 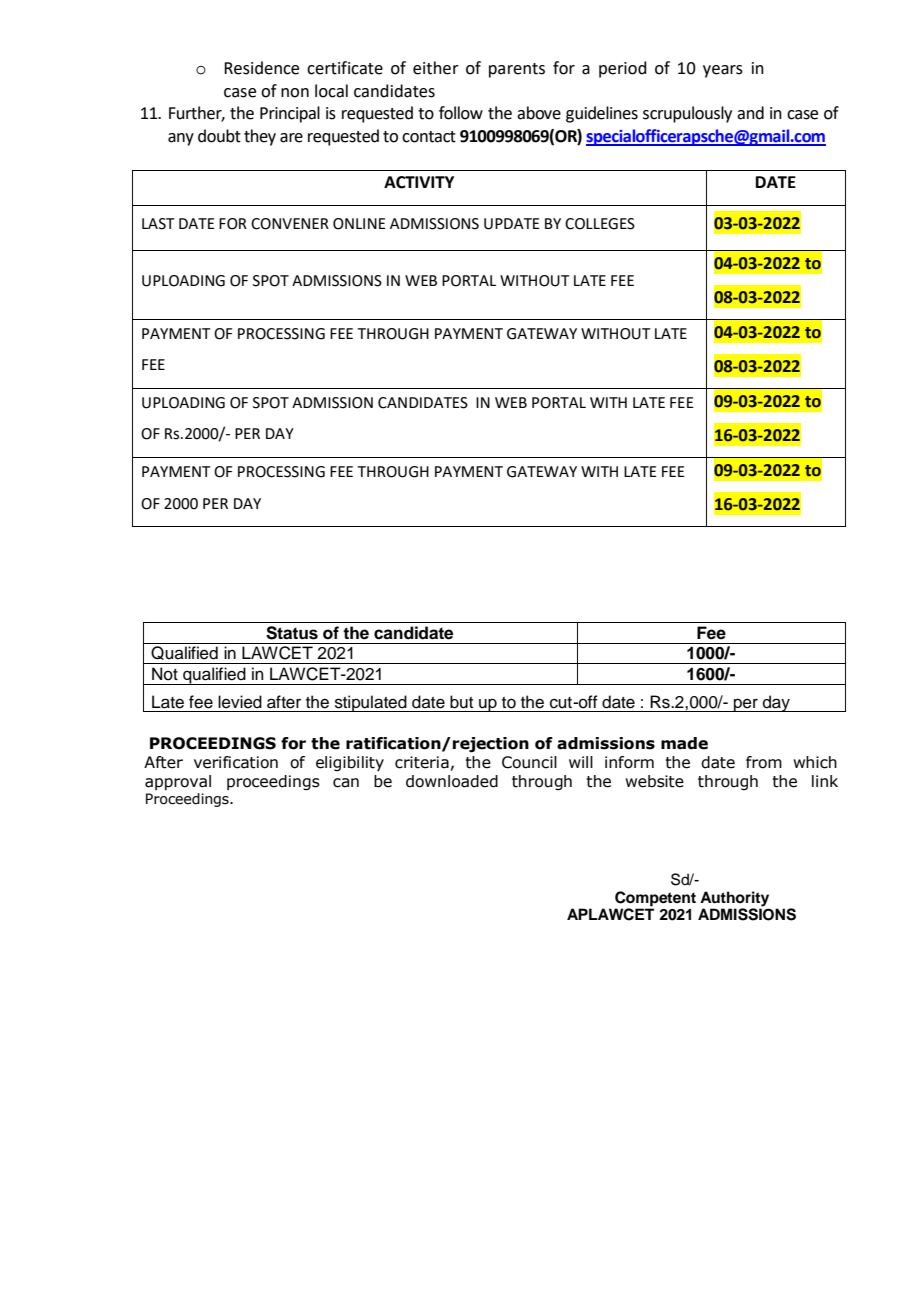 What do you see at coordinates (723, 71) in the image?
I see `years` at bounding box center [723, 71].
